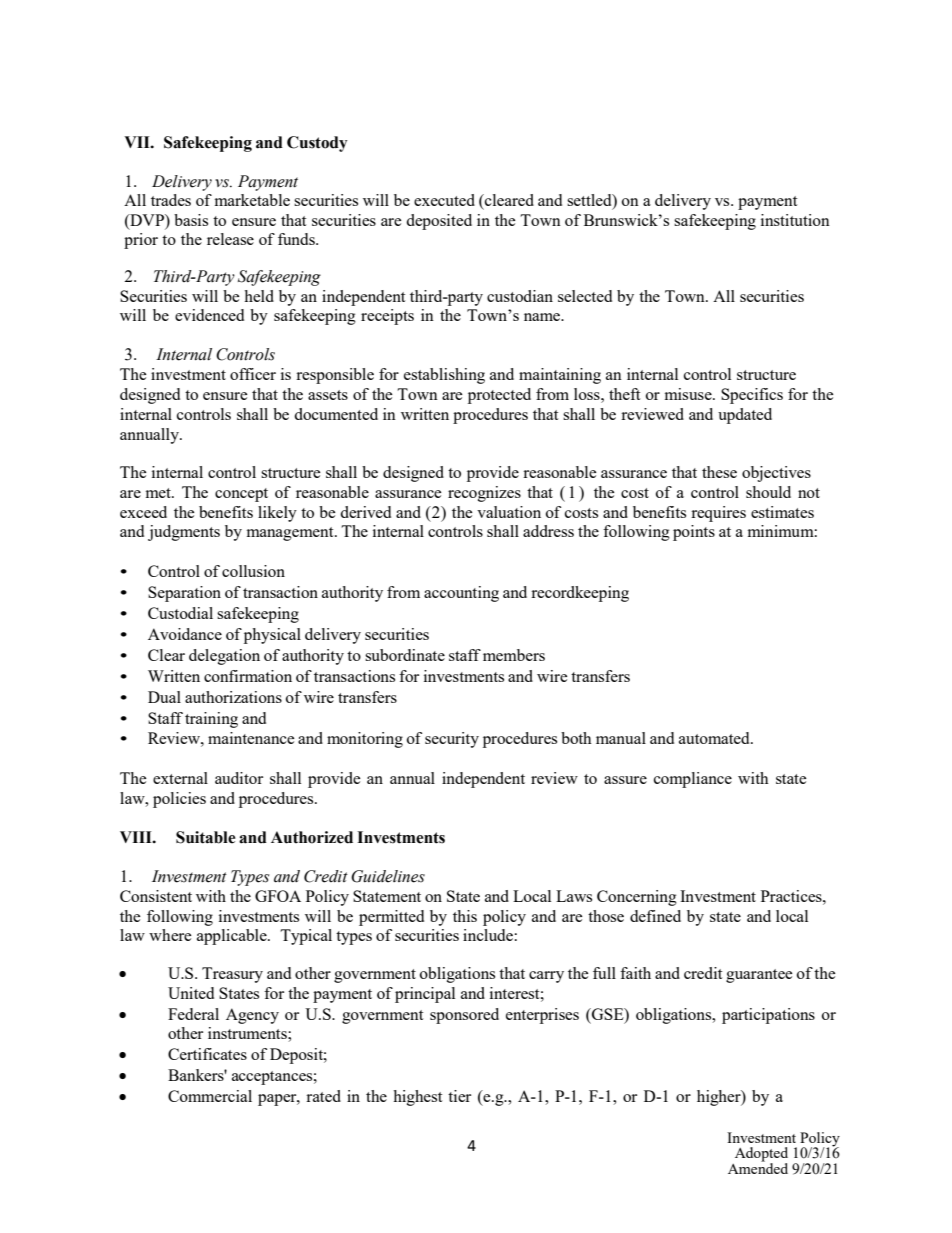 The width and height of the screenshot is (952, 1233). Describe the element at coordinates (715, 738) in the screenshot. I see `automated` at that location.
